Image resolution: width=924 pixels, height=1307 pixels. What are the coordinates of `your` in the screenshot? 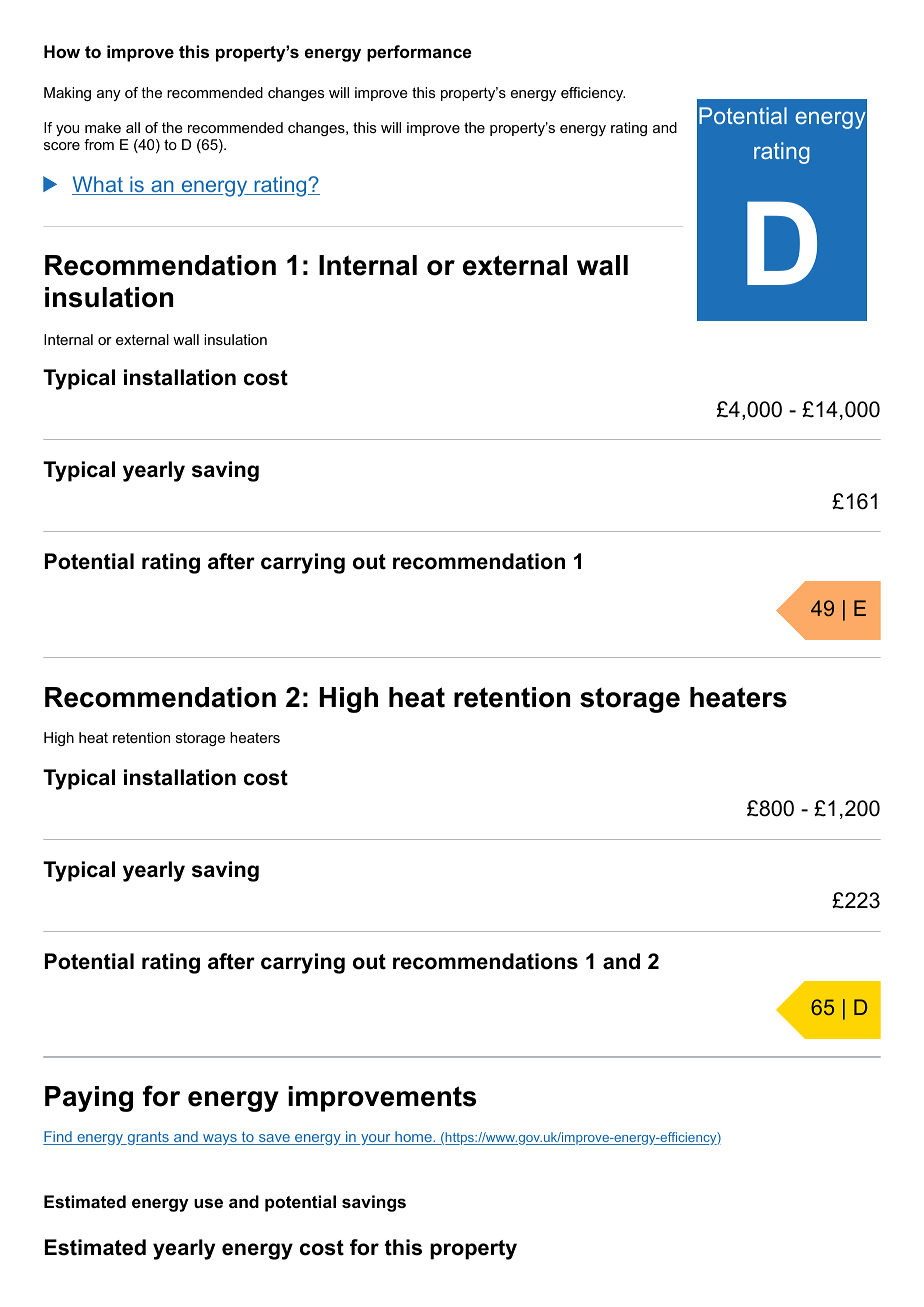 It's located at (376, 1139).
